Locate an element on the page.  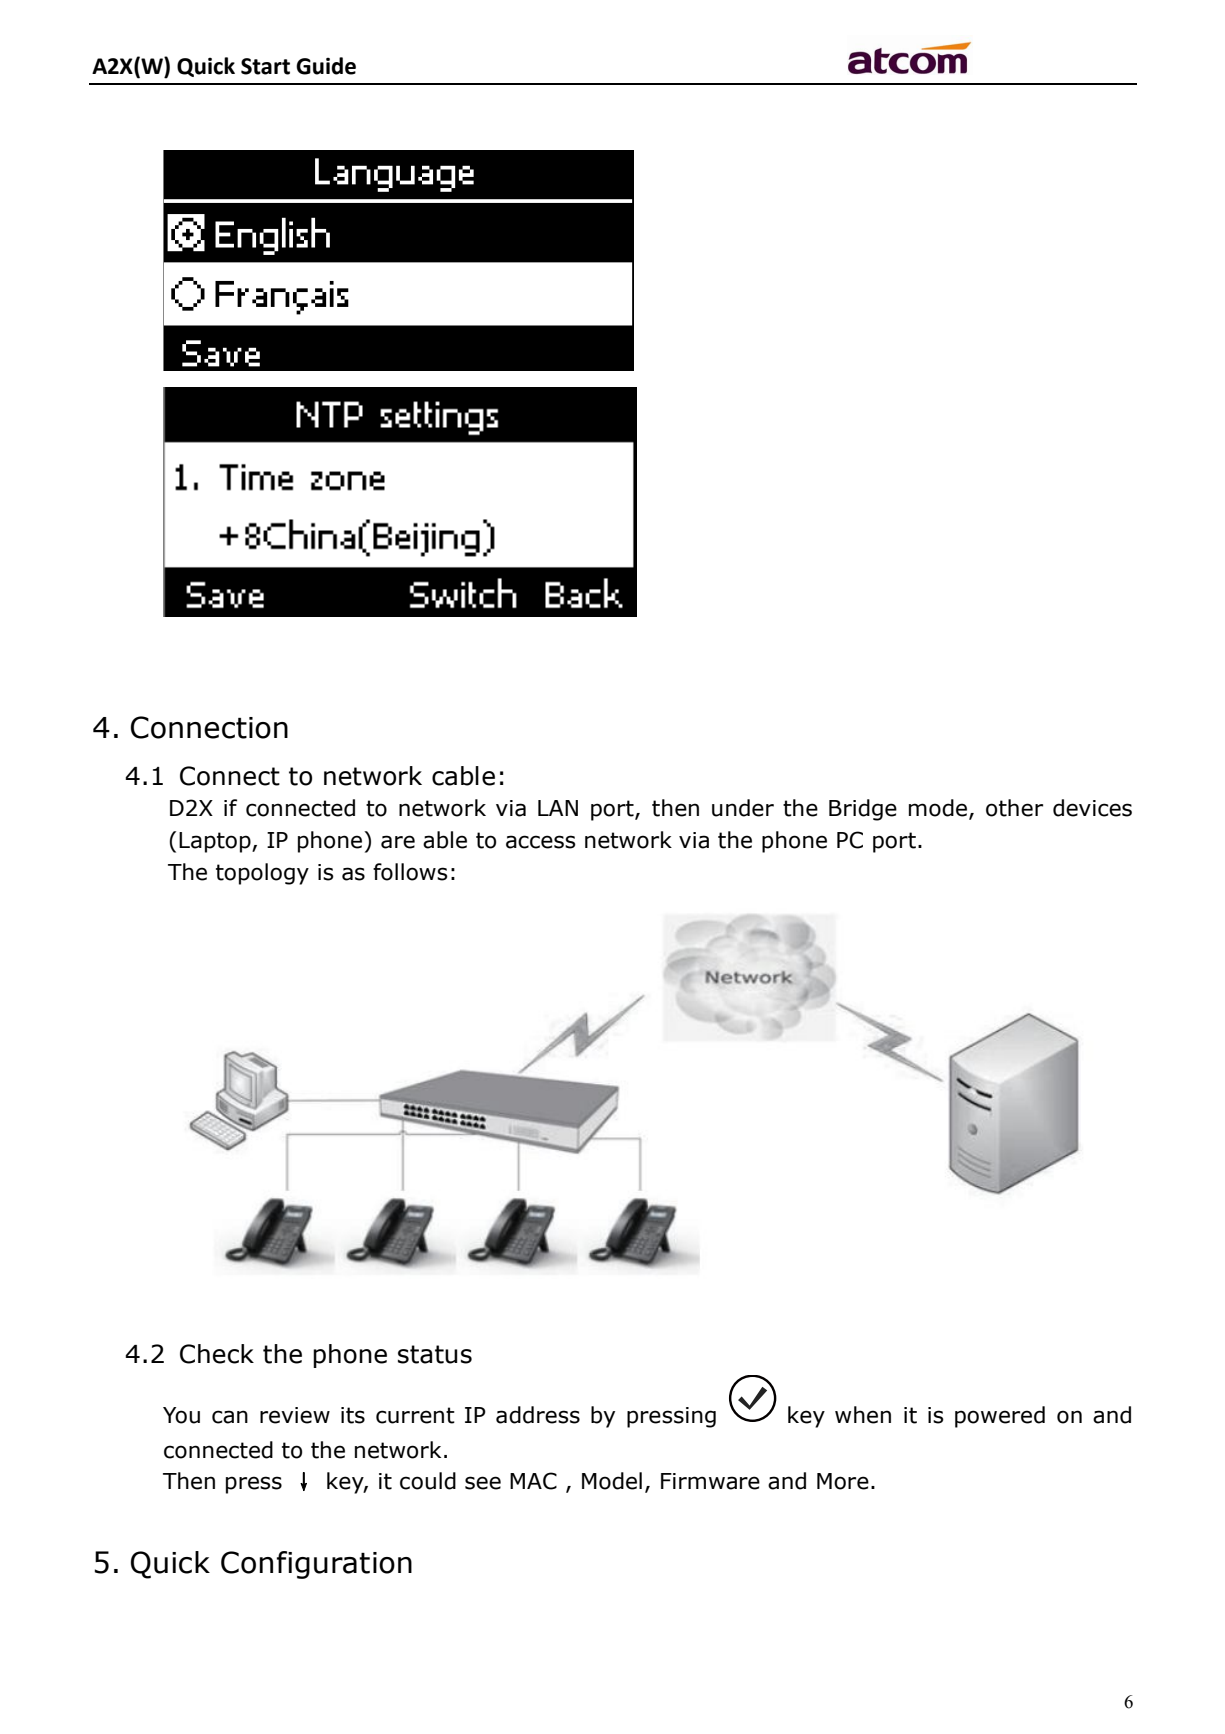
Start is located at coordinates (265, 66).
